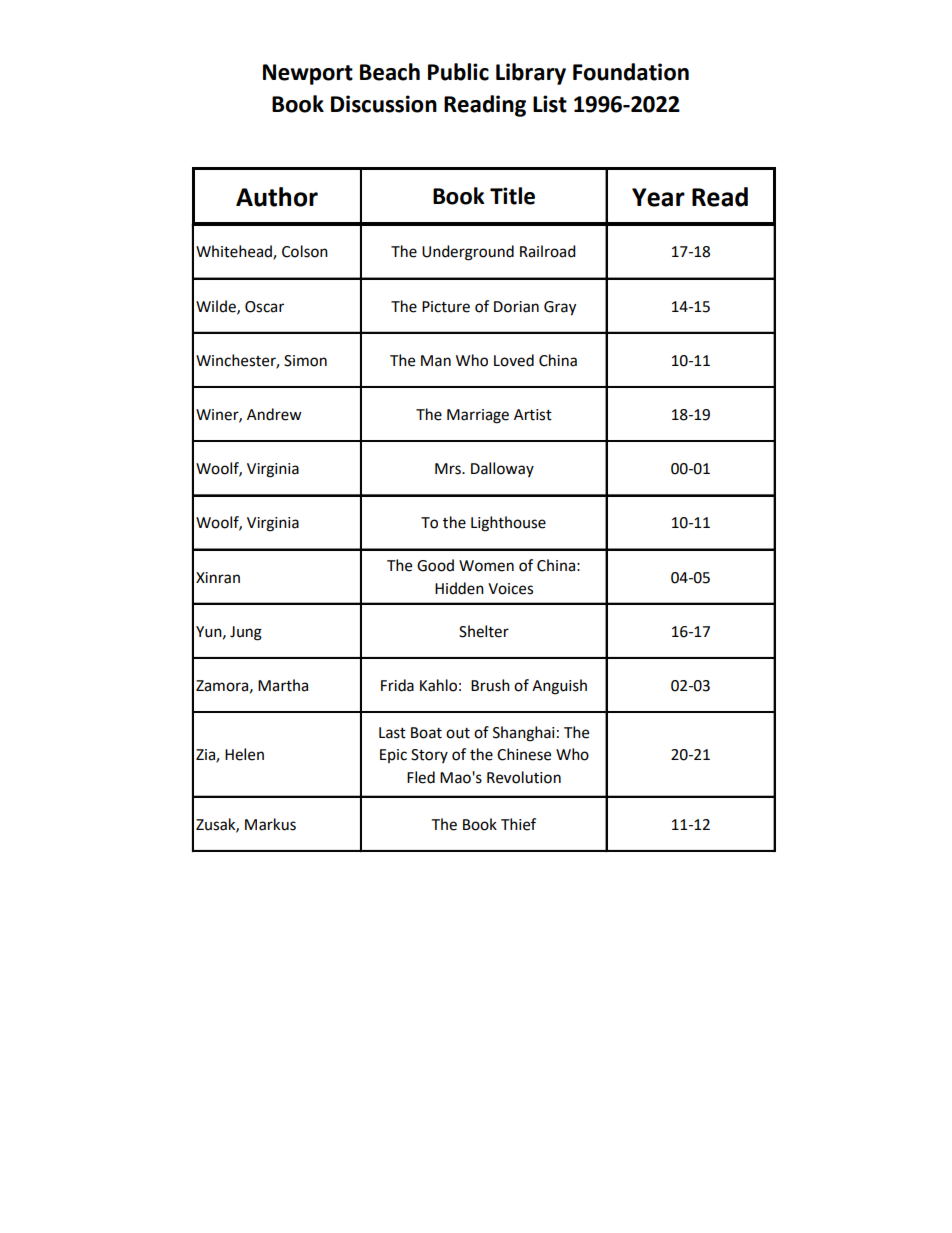  Describe the element at coordinates (270, 824) in the screenshot. I see `Markus` at that location.
